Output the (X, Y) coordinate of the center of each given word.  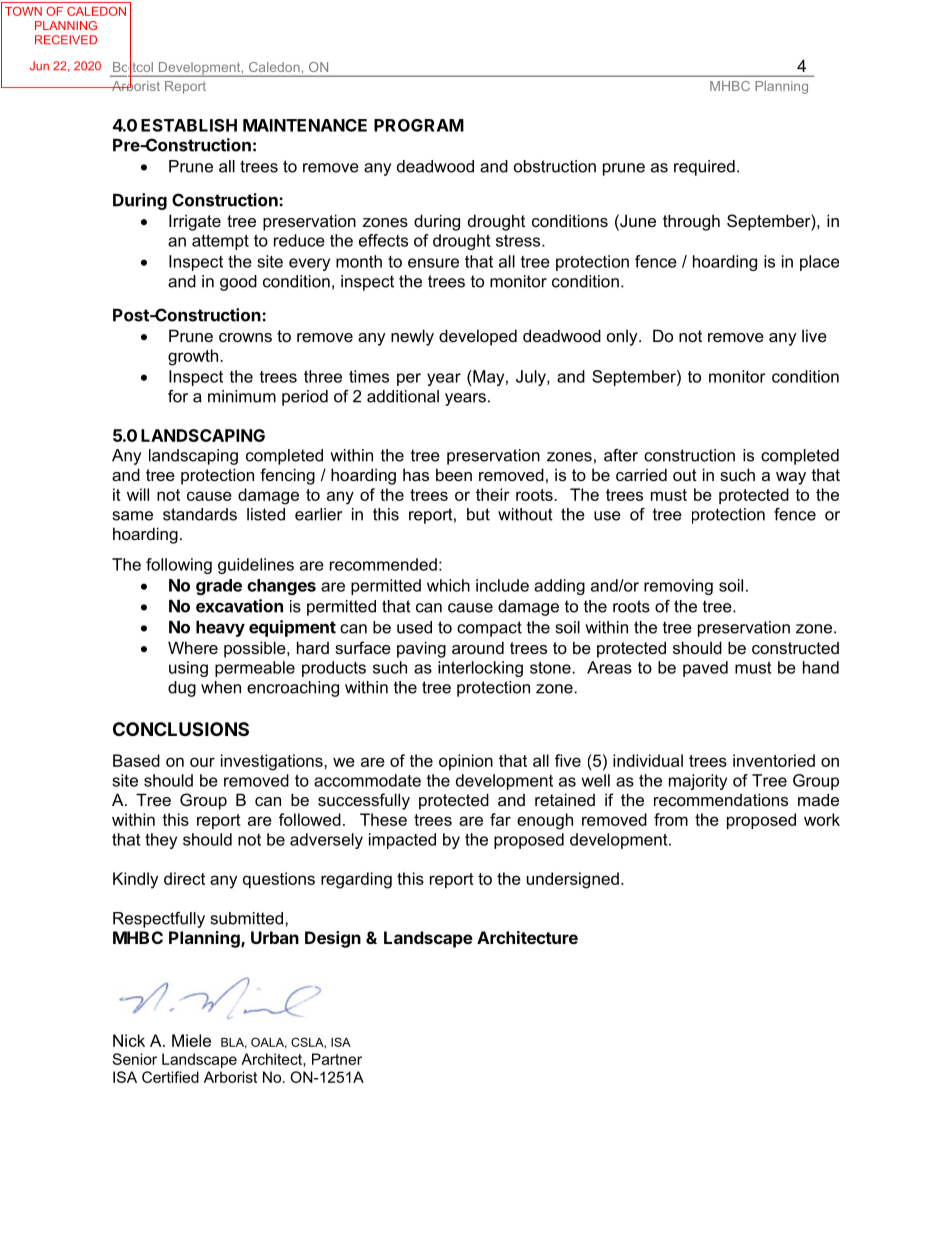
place (819, 263)
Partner (337, 1059)
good (238, 283)
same (133, 516)
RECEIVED (66, 40)
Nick (129, 1040)
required (704, 168)
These (383, 819)
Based (136, 760)
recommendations (721, 799)
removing (678, 587)
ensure (433, 263)
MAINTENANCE (305, 125)
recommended (383, 564)
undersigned (573, 880)
